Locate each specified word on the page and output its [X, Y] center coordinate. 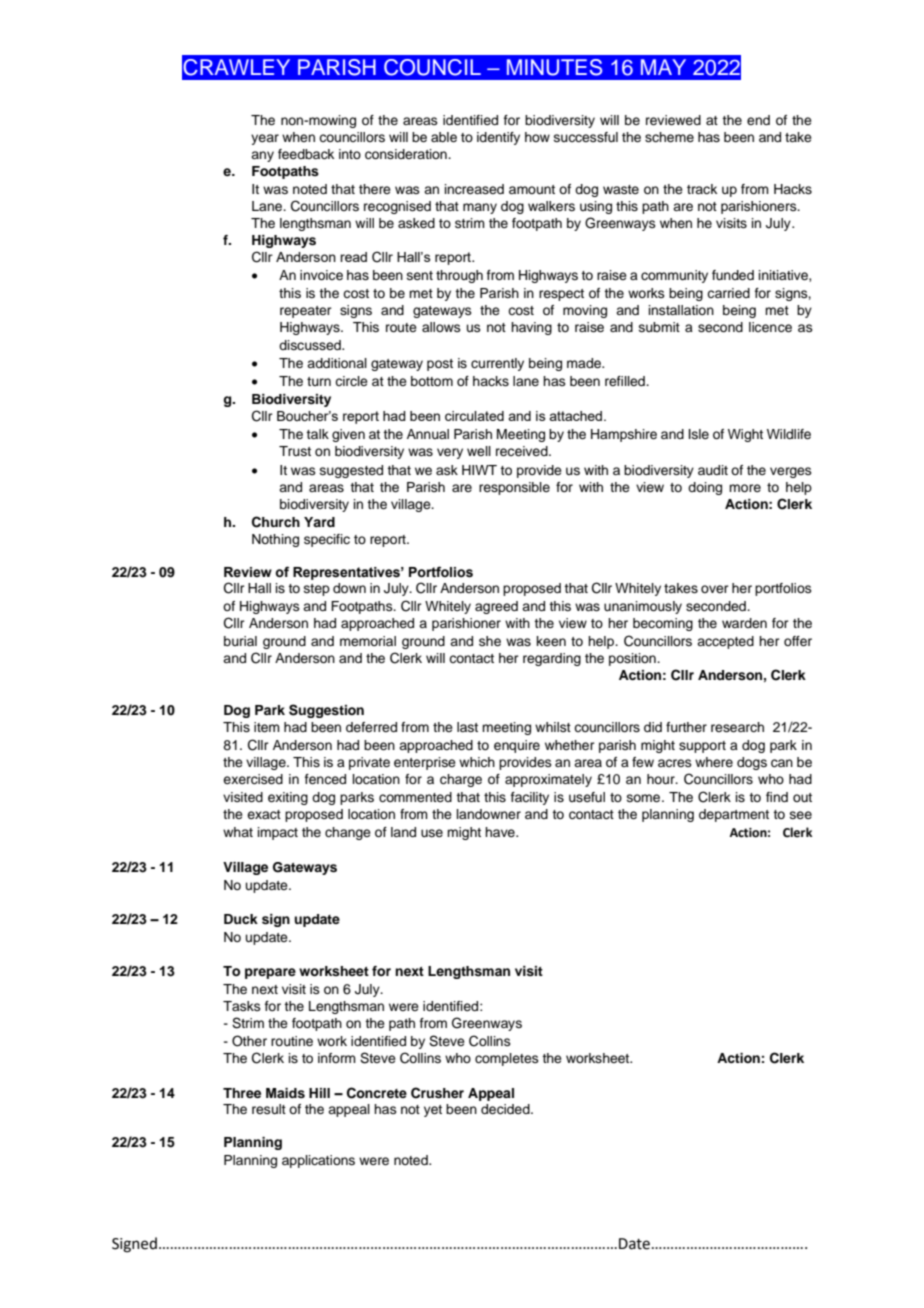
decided [506, 1109]
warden [744, 623]
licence [770, 327]
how [537, 137]
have [501, 832]
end [758, 120]
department [734, 815]
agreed [496, 607]
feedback [306, 154]
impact [278, 833]
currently [497, 364]
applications [318, 1161]
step [317, 590]
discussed [311, 345]
